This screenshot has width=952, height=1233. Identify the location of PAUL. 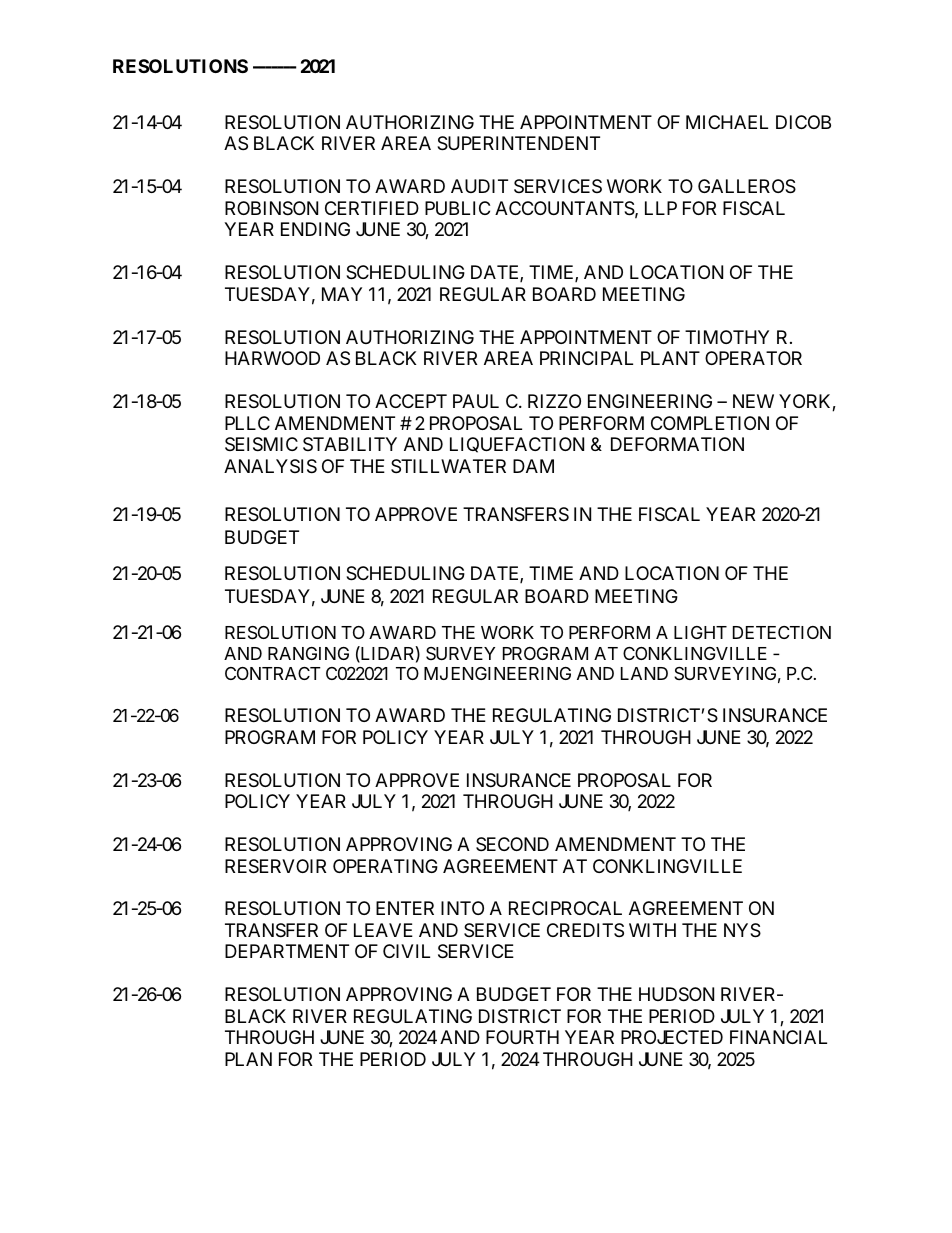
(476, 401).
